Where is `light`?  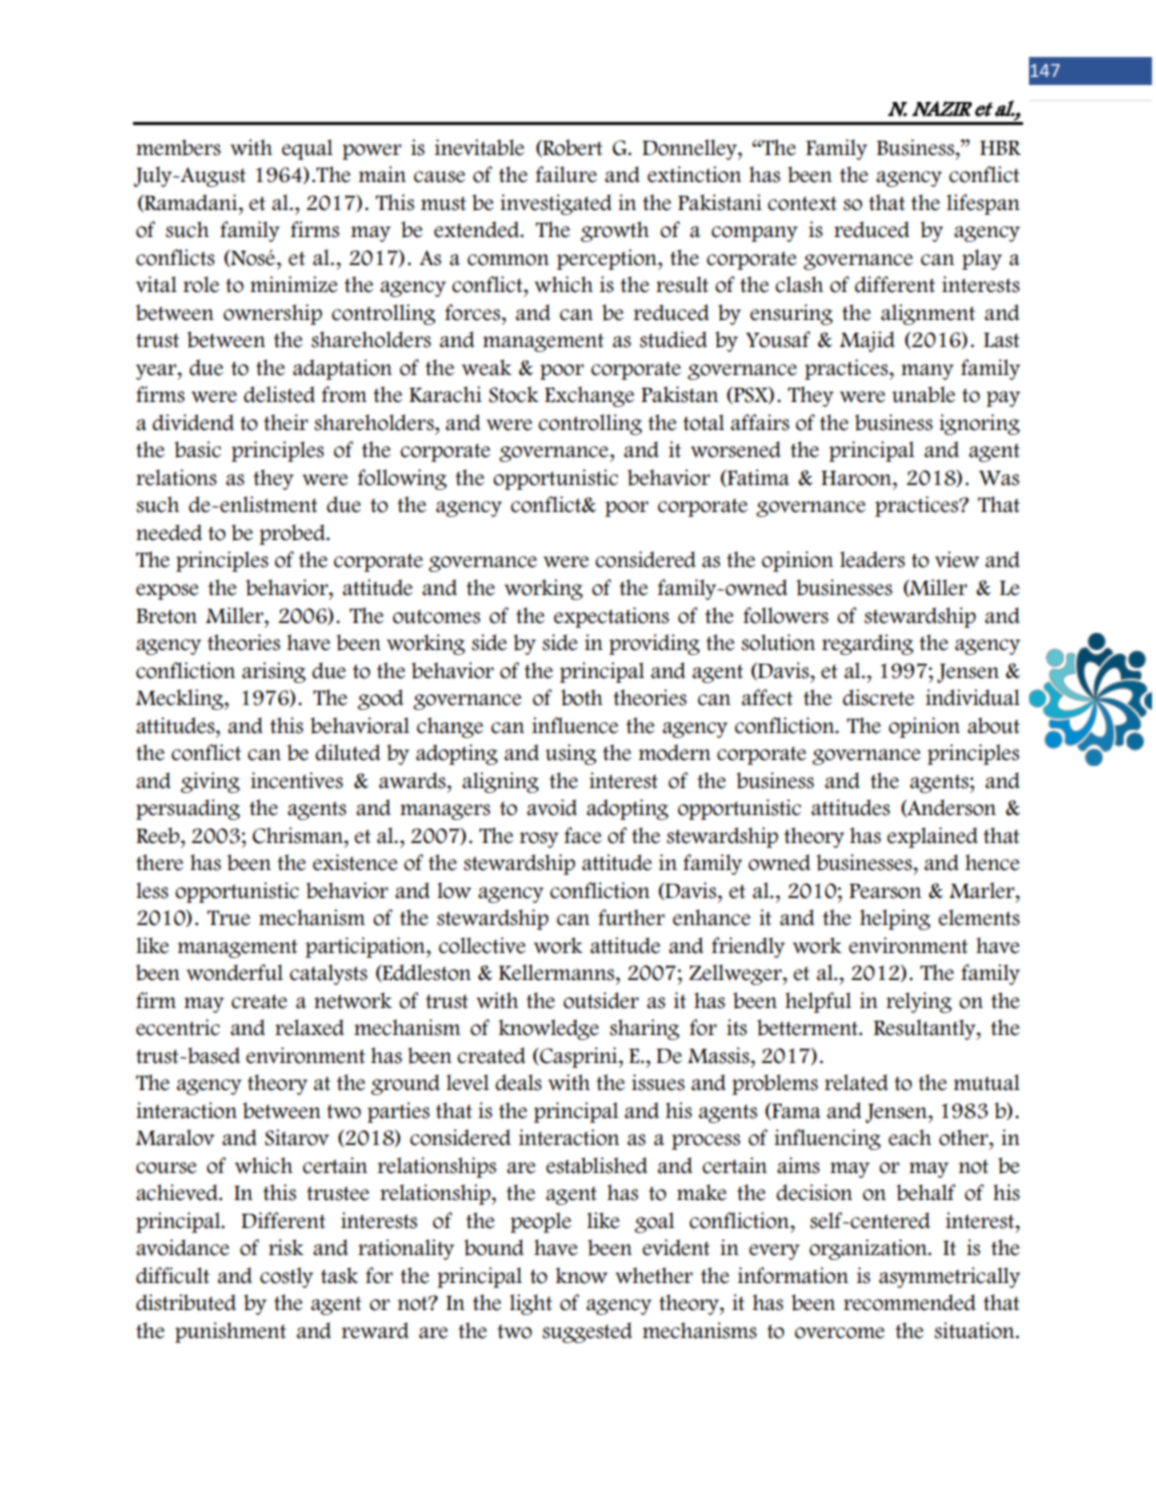 light is located at coordinates (531, 1304).
